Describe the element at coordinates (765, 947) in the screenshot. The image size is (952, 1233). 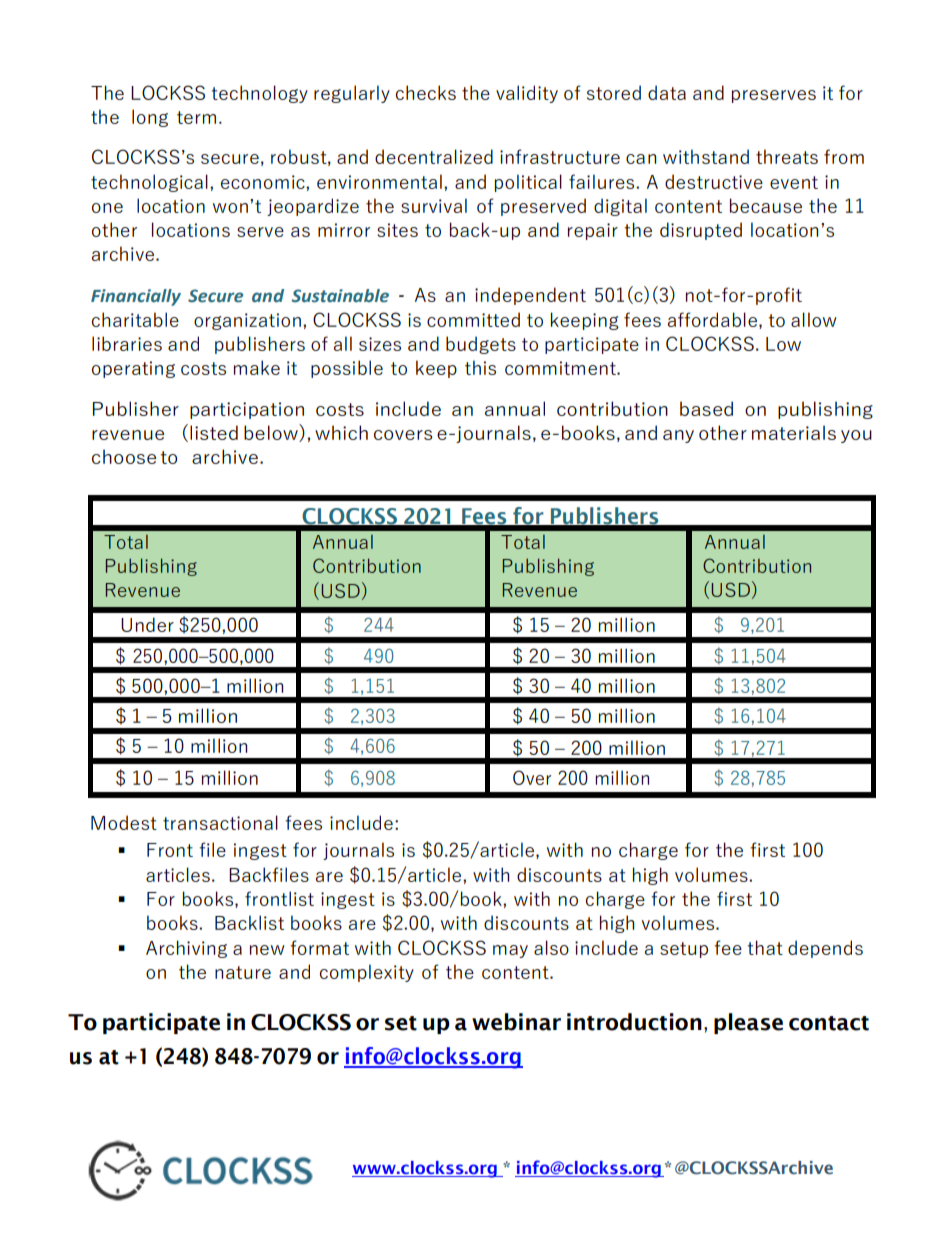
I see `that` at that location.
